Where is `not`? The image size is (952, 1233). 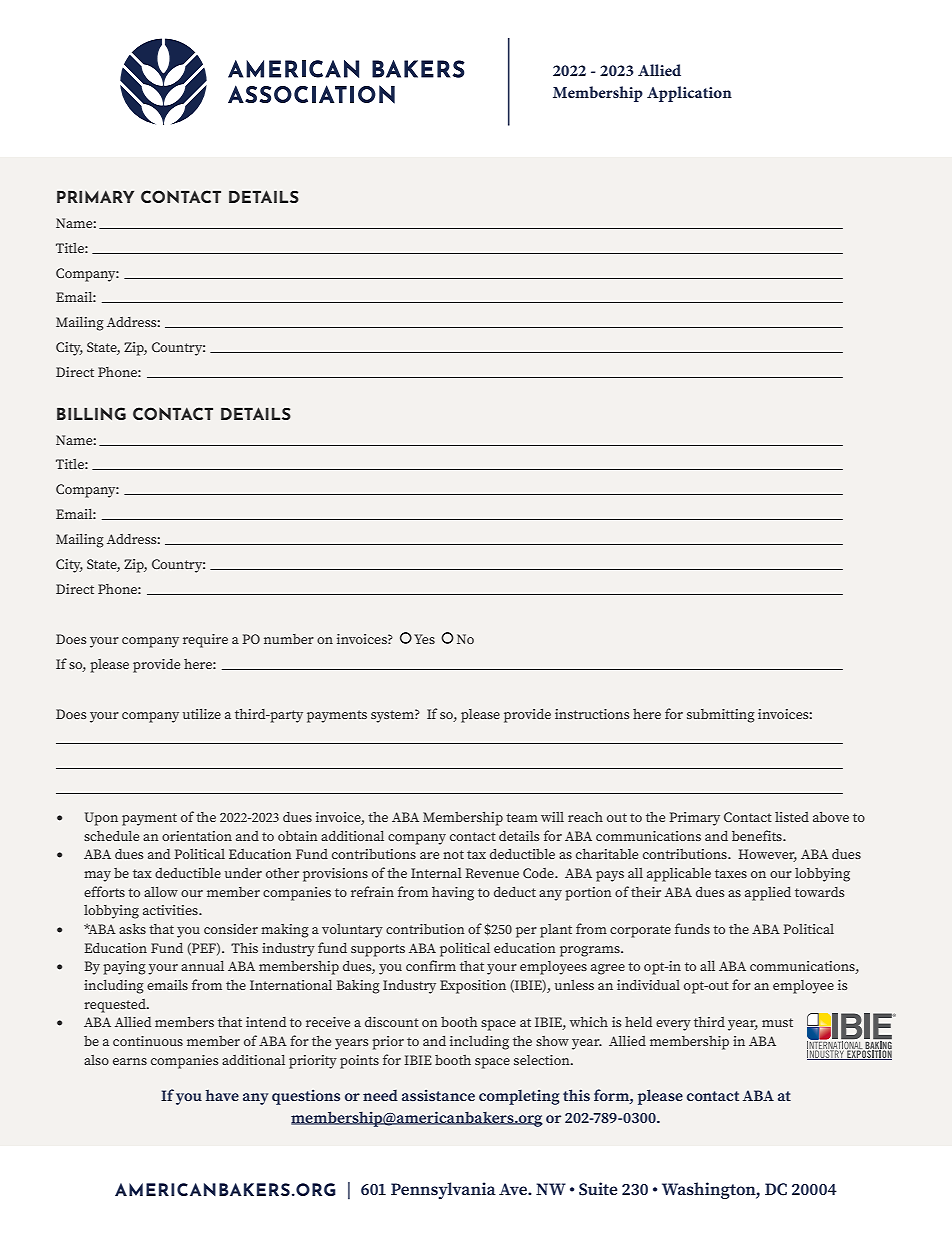 not is located at coordinates (453, 854).
